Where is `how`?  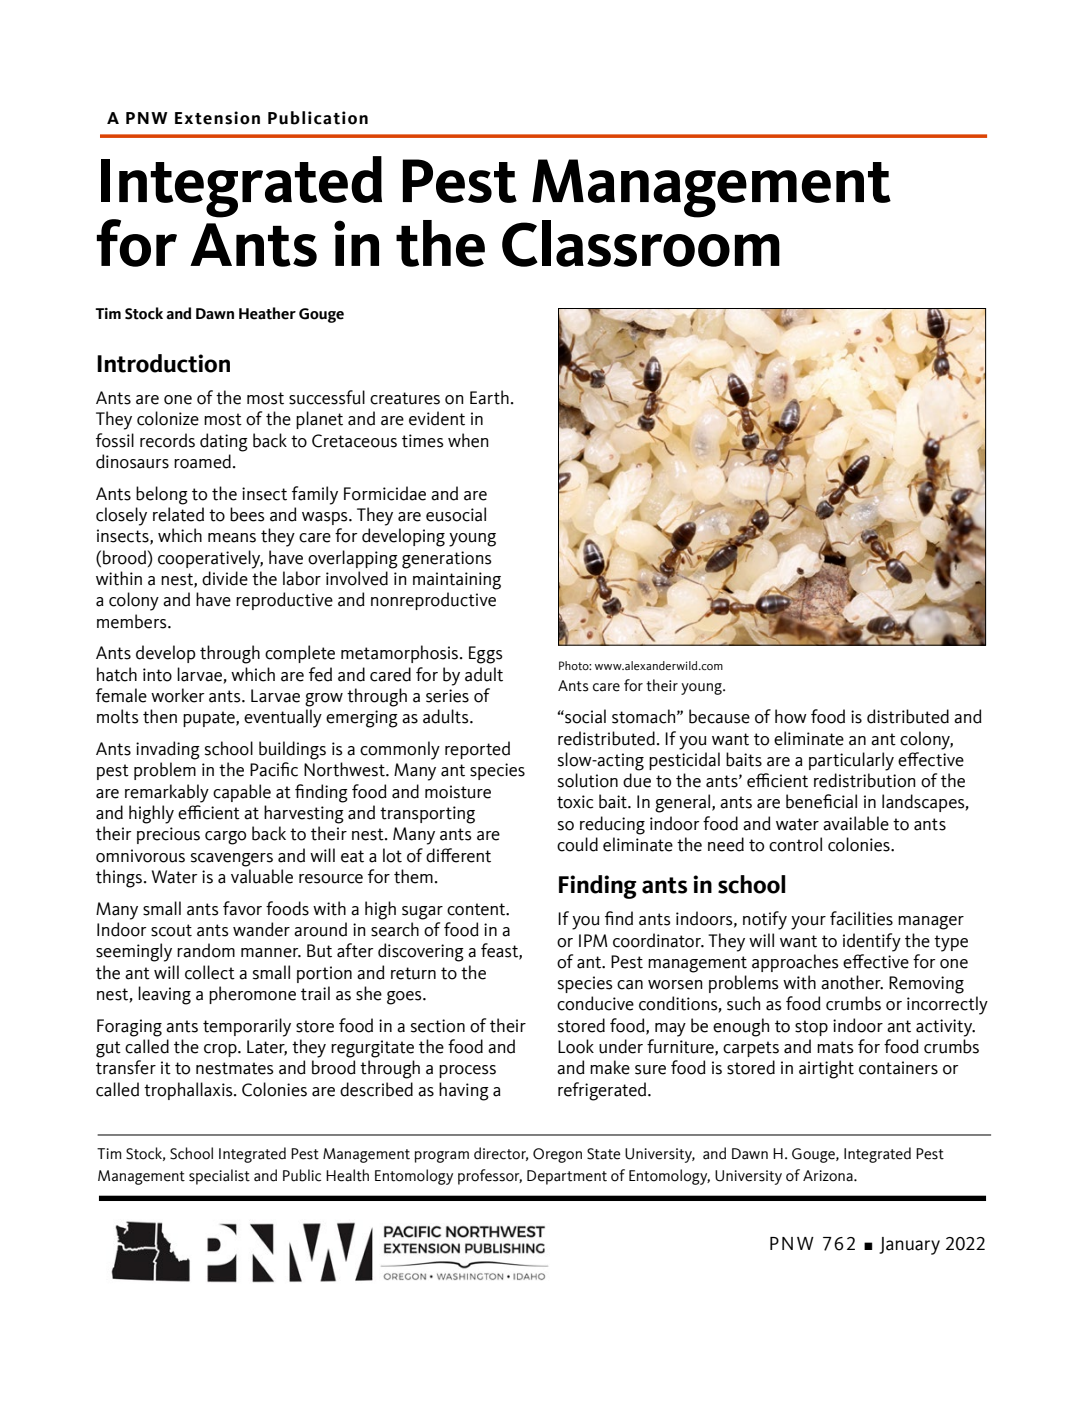 how is located at coordinates (791, 716).
